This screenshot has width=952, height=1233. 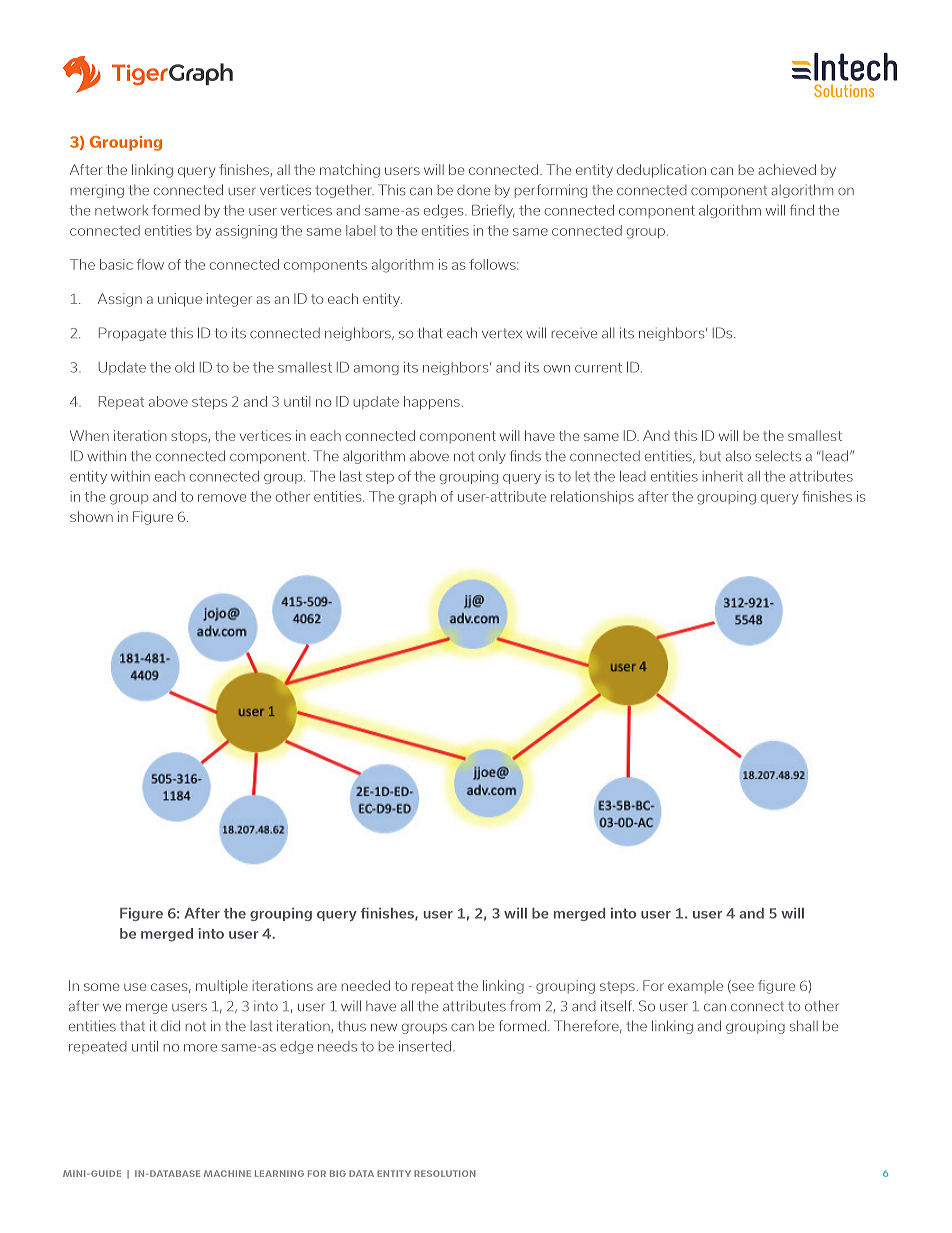 What do you see at coordinates (473, 190) in the screenshot?
I see `done` at bounding box center [473, 190].
